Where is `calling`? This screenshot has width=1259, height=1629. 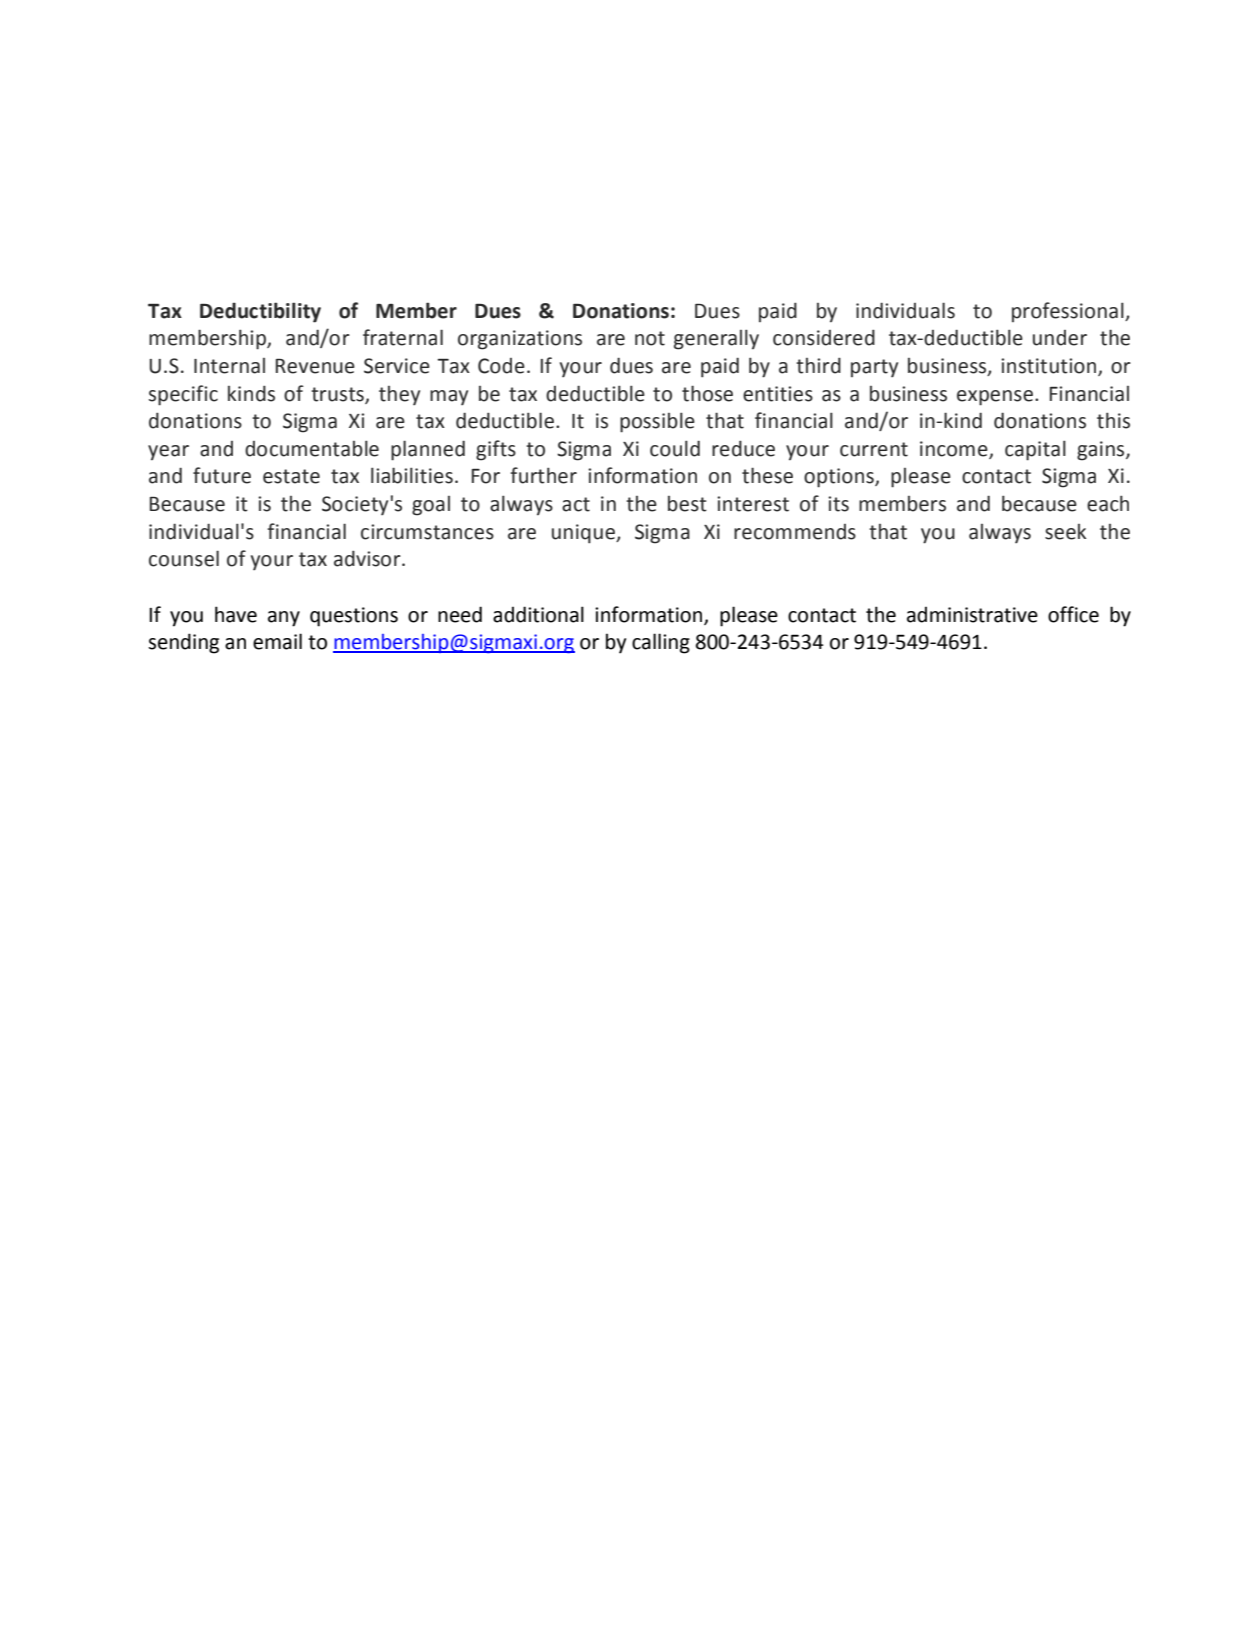
calling is located at coordinates (661, 643).
